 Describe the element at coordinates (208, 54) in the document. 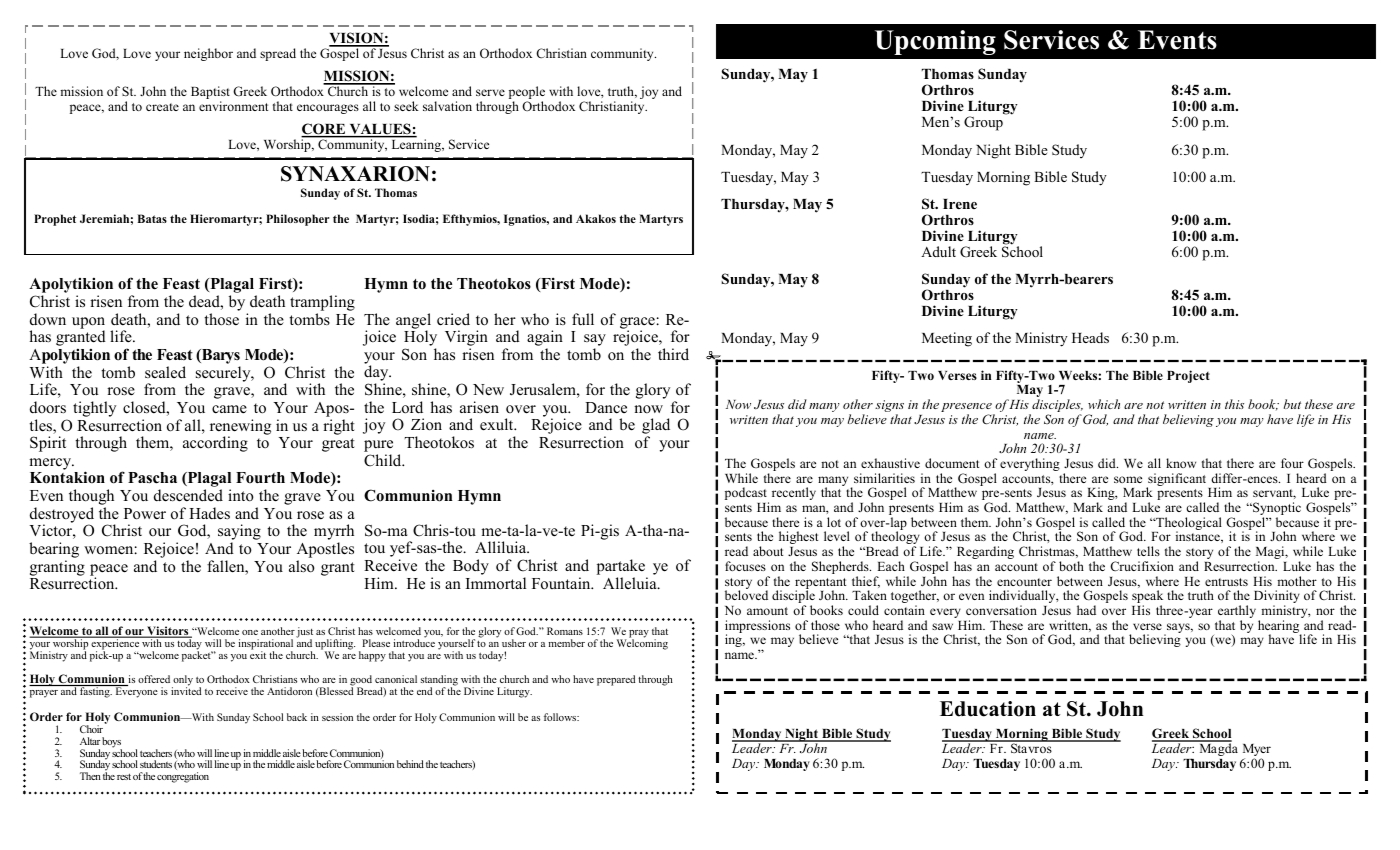

I see `neighbor` at that location.
